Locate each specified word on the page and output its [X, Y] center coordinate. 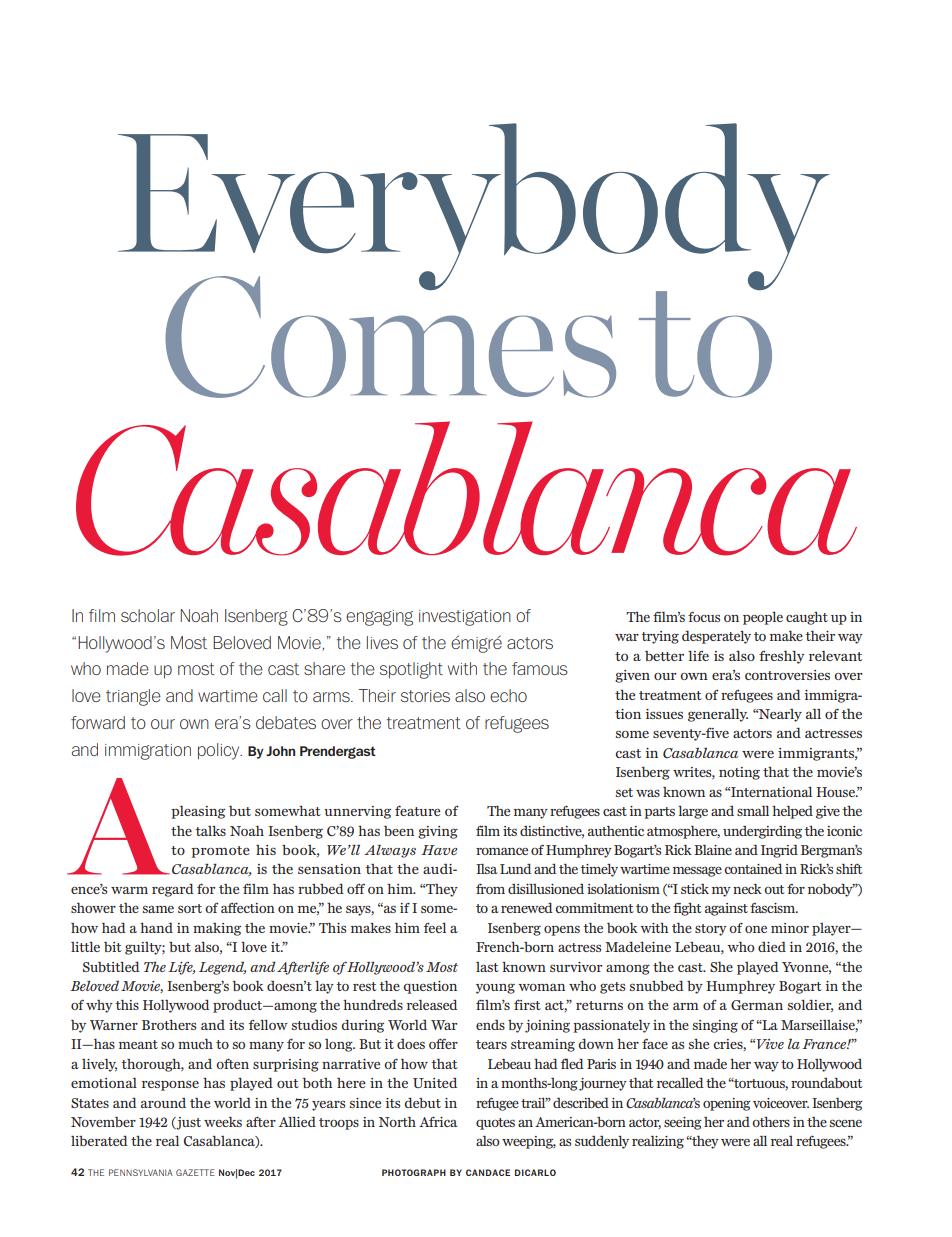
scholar [148, 615]
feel [435, 928]
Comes [390, 336]
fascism [774, 907]
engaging [379, 618]
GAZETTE [195, 1172]
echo [508, 695]
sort [190, 908]
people [763, 618]
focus [704, 616]
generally [718, 715]
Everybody [474, 208]
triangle [133, 697]
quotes [495, 1124]
